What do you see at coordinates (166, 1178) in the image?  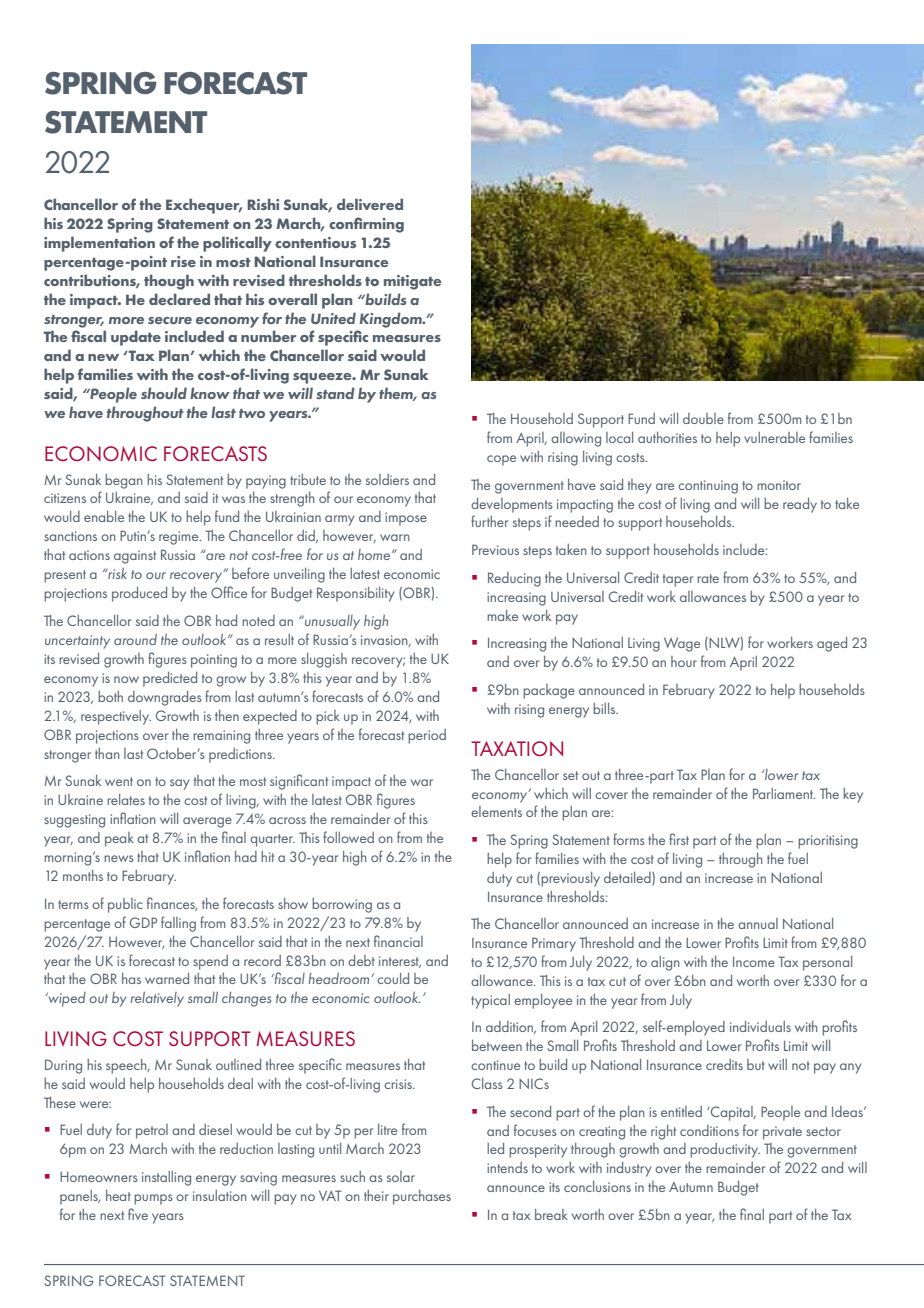 I see `installing` at bounding box center [166, 1178].
